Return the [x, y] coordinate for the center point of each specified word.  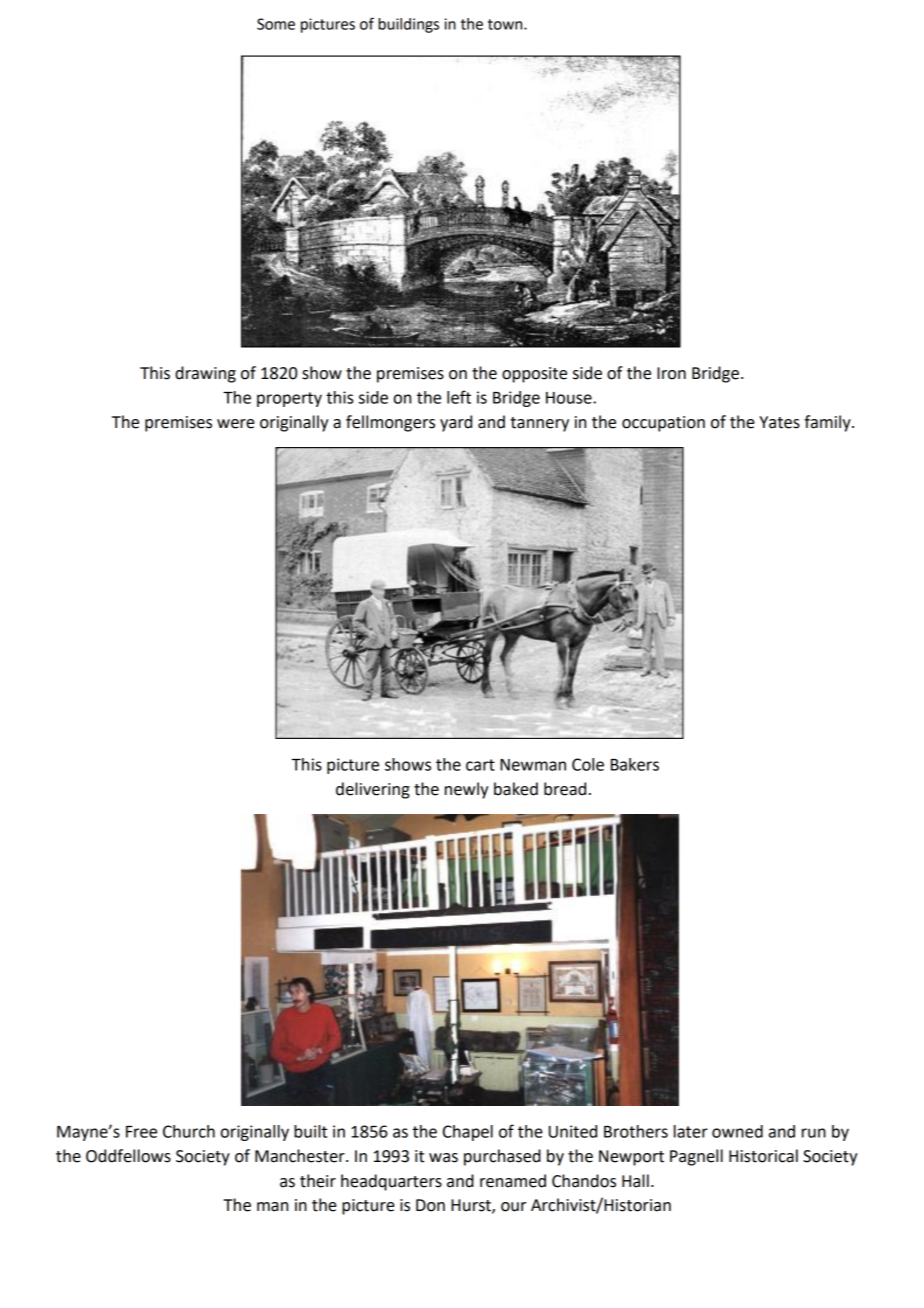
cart [480, 765]
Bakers [635, 764]
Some [276, 24]
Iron [671, 373]
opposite [534, 375]
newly [466, 790]
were [236, 424]
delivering [373, 790]
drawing [205, 374]
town [506, 24]
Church [189, 1131]
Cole [588, 764]
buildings [408, 25]
